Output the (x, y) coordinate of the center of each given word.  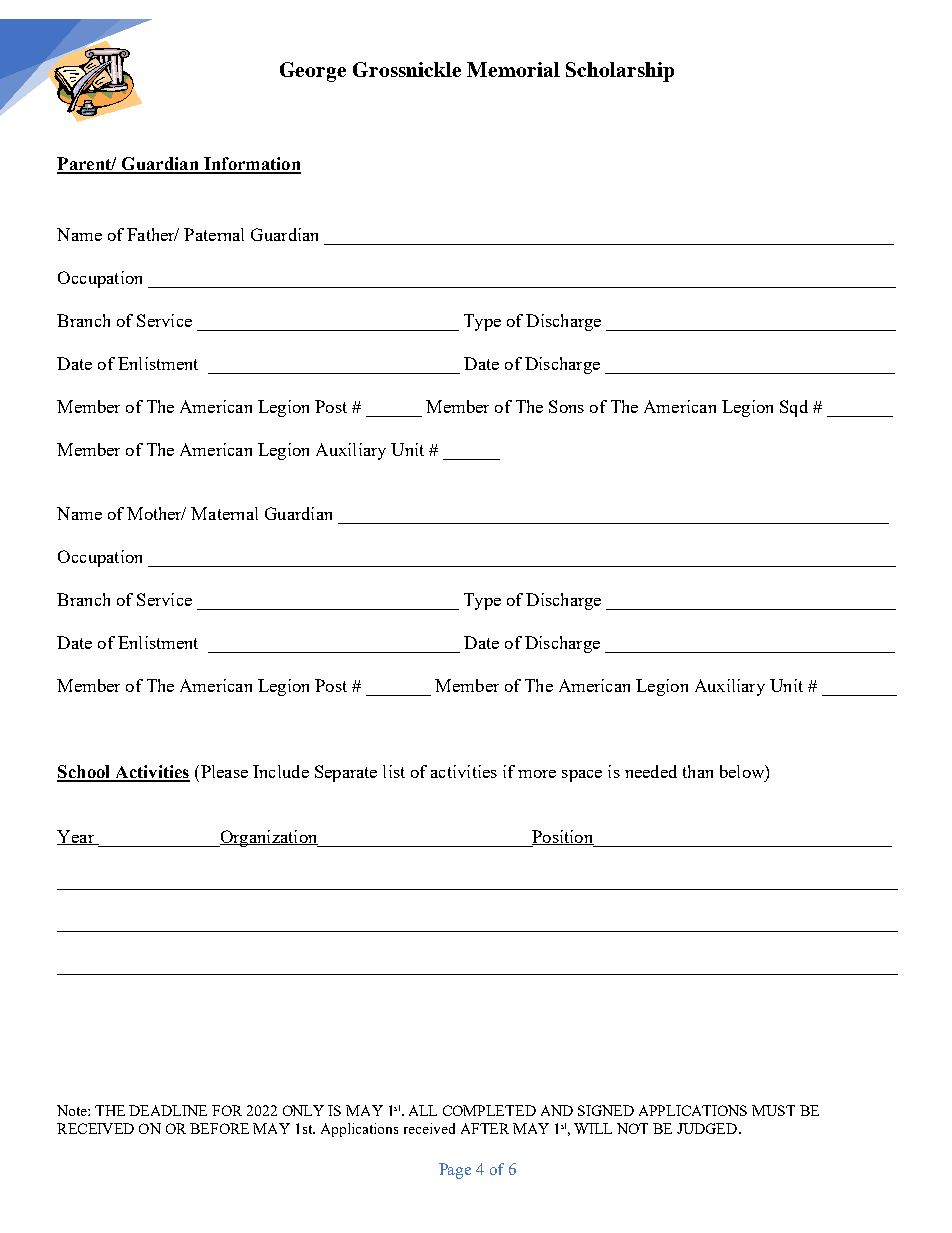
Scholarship (620, 72)
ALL (423, 1110)
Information (251, 165)
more (537, 774)
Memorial (513, 69)
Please (223, 771)
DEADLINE (168, 1110)
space (582, 776)
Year (76, 837)
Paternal (214, 234)
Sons (566, 406)
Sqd (794, 408)
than (698, 771)
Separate (346, 773)
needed (651, 771)
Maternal (224, 513)
